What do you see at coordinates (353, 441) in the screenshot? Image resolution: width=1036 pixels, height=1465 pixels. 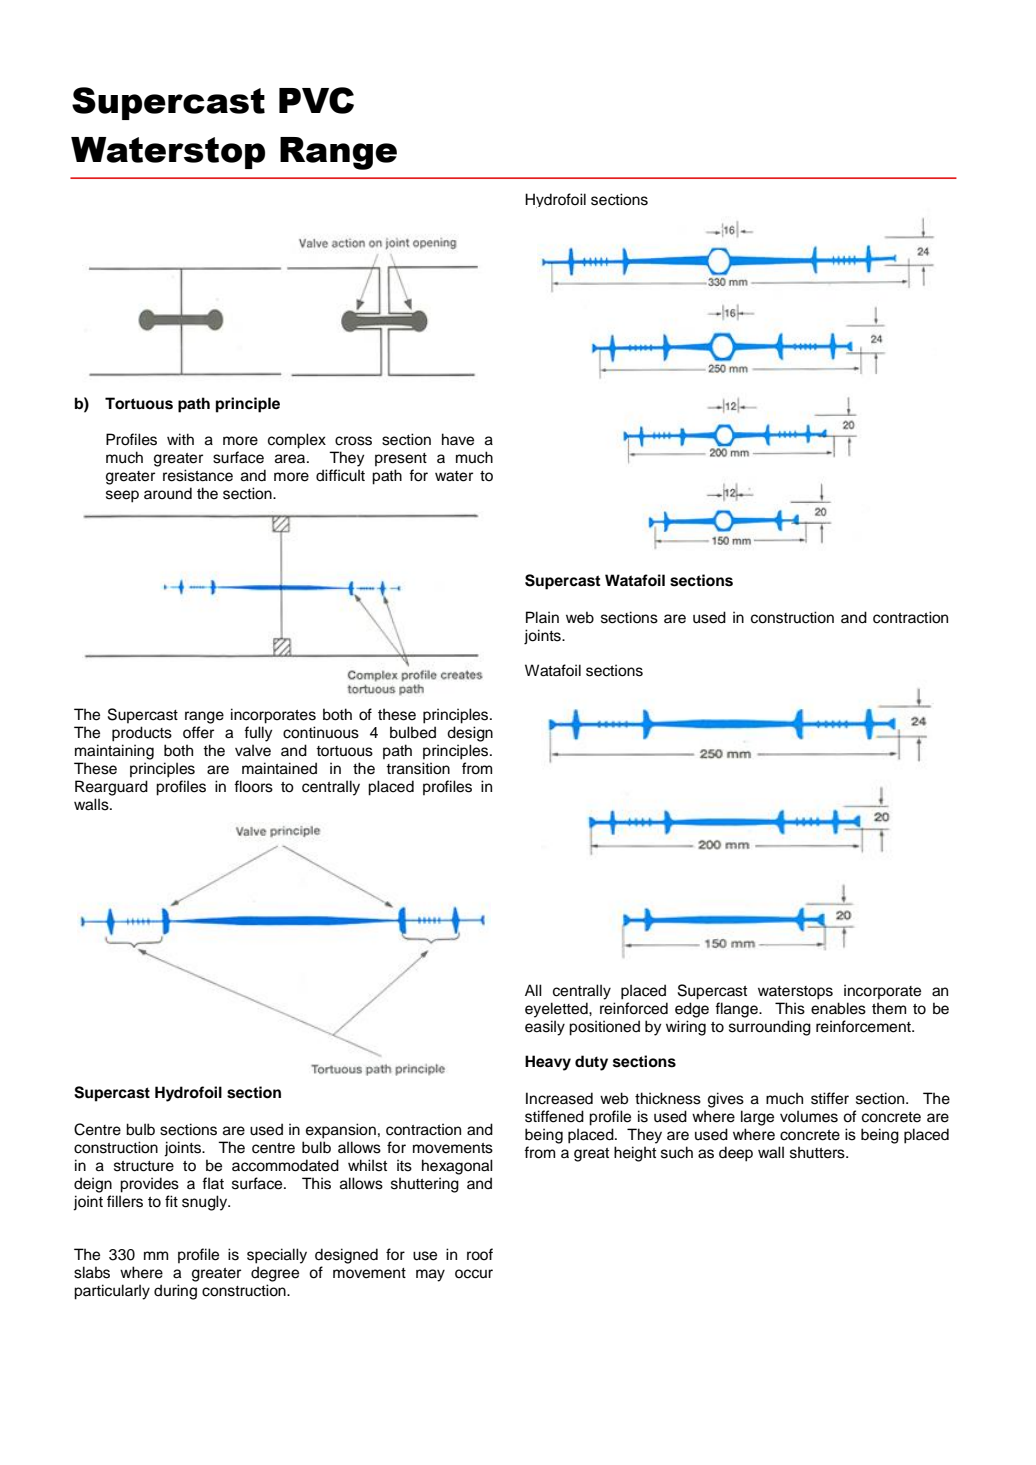 I see `cross` at bounding box center [353, 441].
